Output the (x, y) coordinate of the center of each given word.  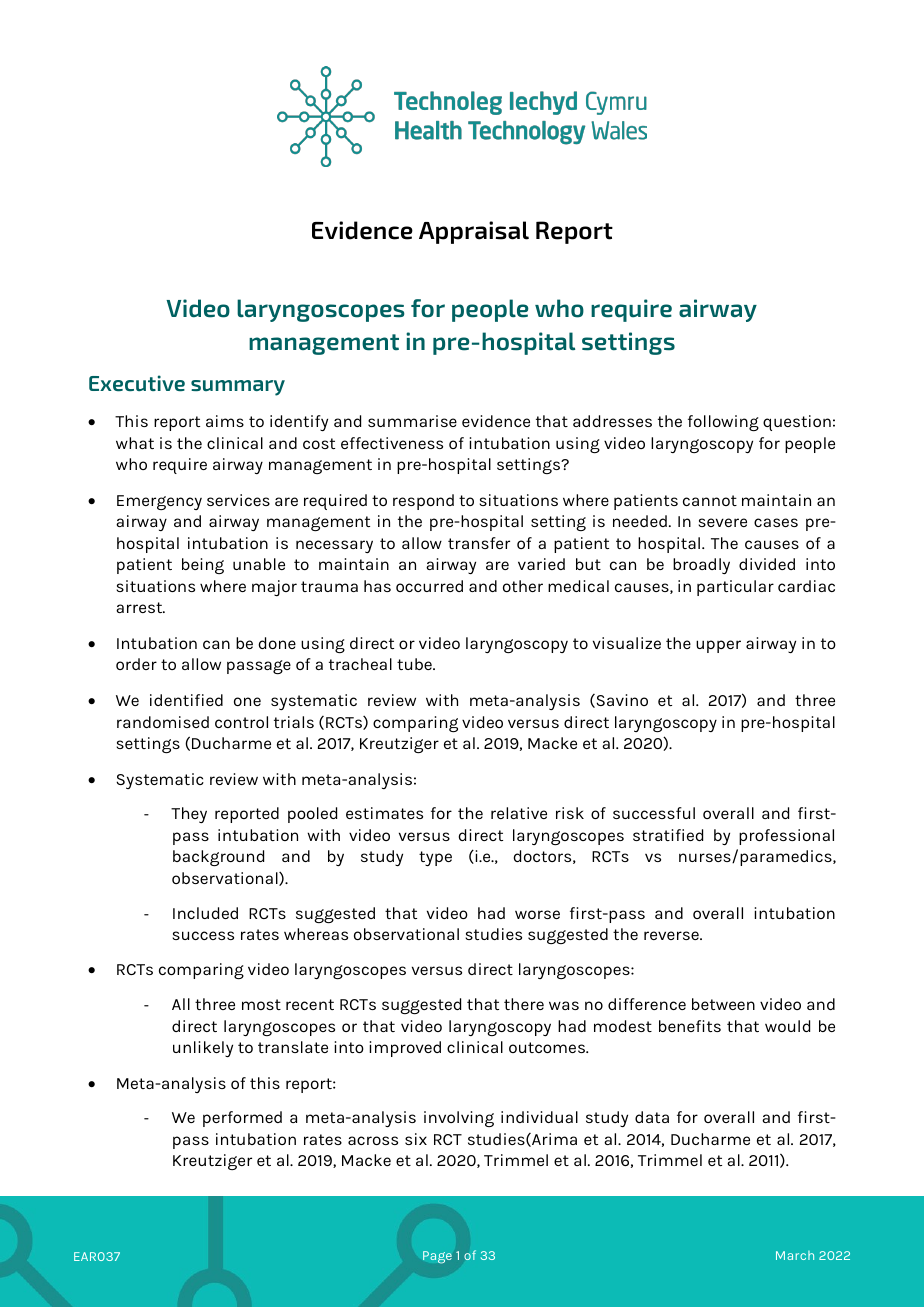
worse (537, 914)
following (723, 423)
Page (437, 1257)
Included (205, 913)
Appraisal (474, 232)
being (203, 566)
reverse (672, 935)
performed (242, 1119)
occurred (429, 586)
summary (238, 388)
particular (735, 588)
